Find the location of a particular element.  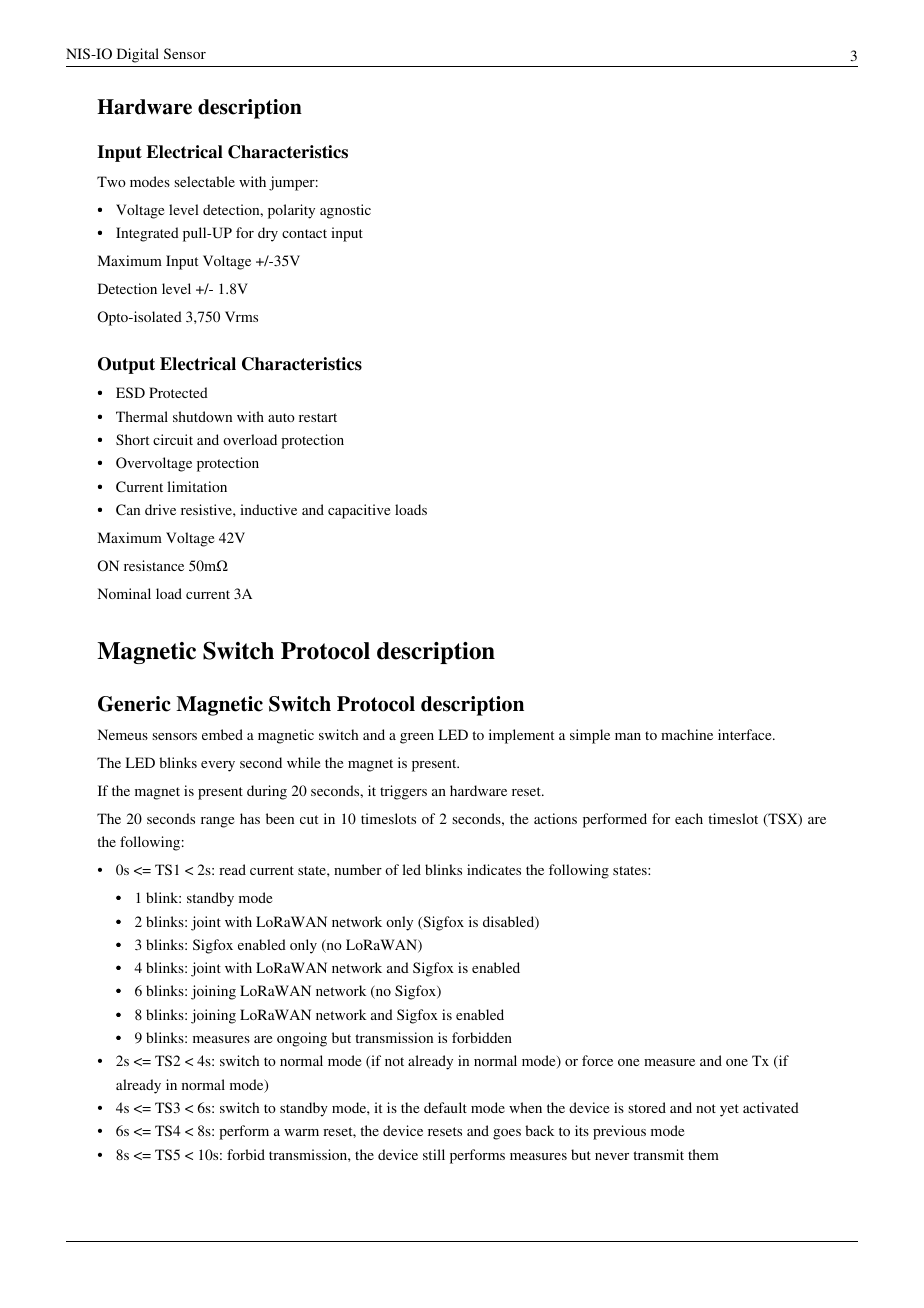

every is located at coordinates (218, 766).
